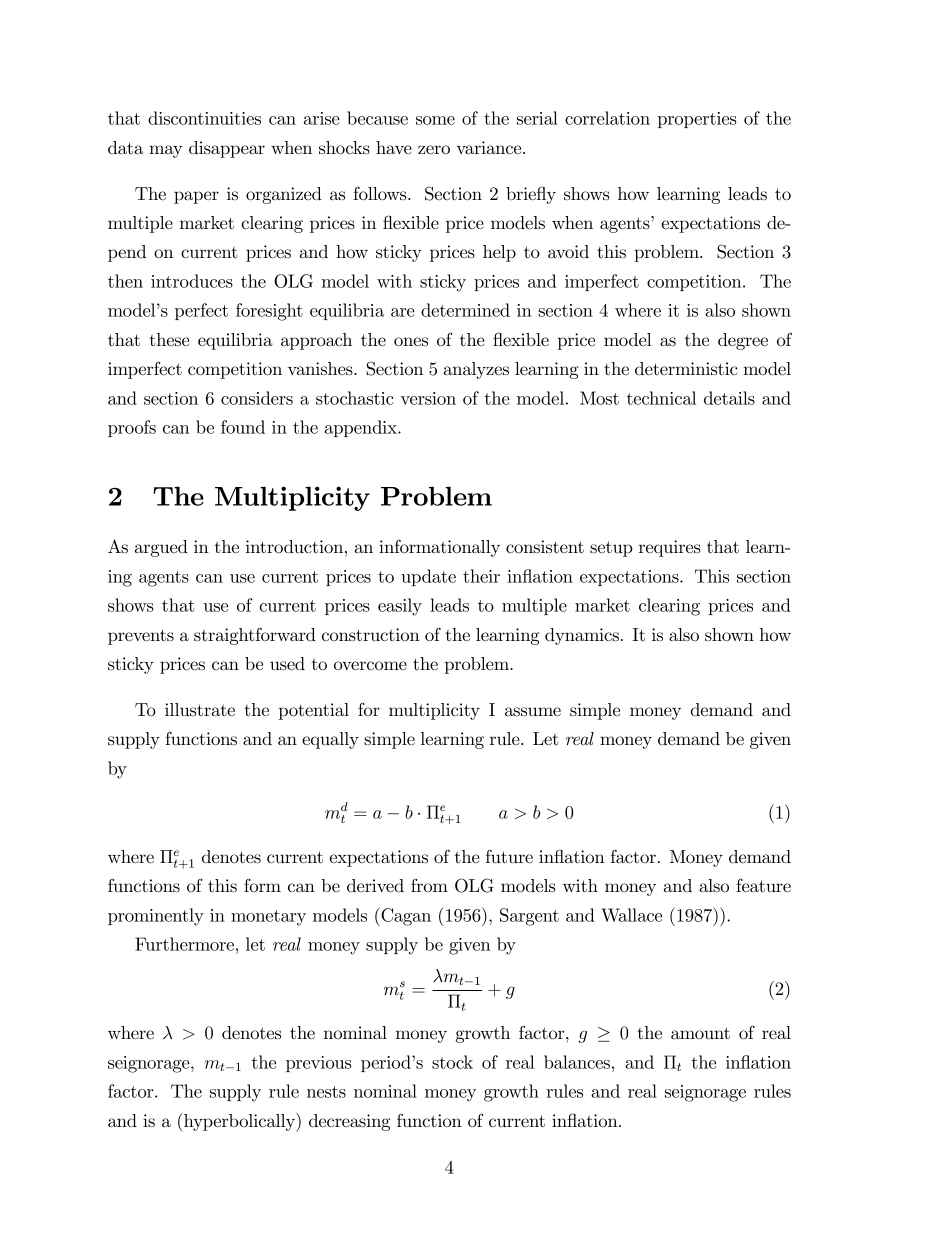 This screenshot has width=952, height=1233. I want to click on considers, so click(257, 398).
